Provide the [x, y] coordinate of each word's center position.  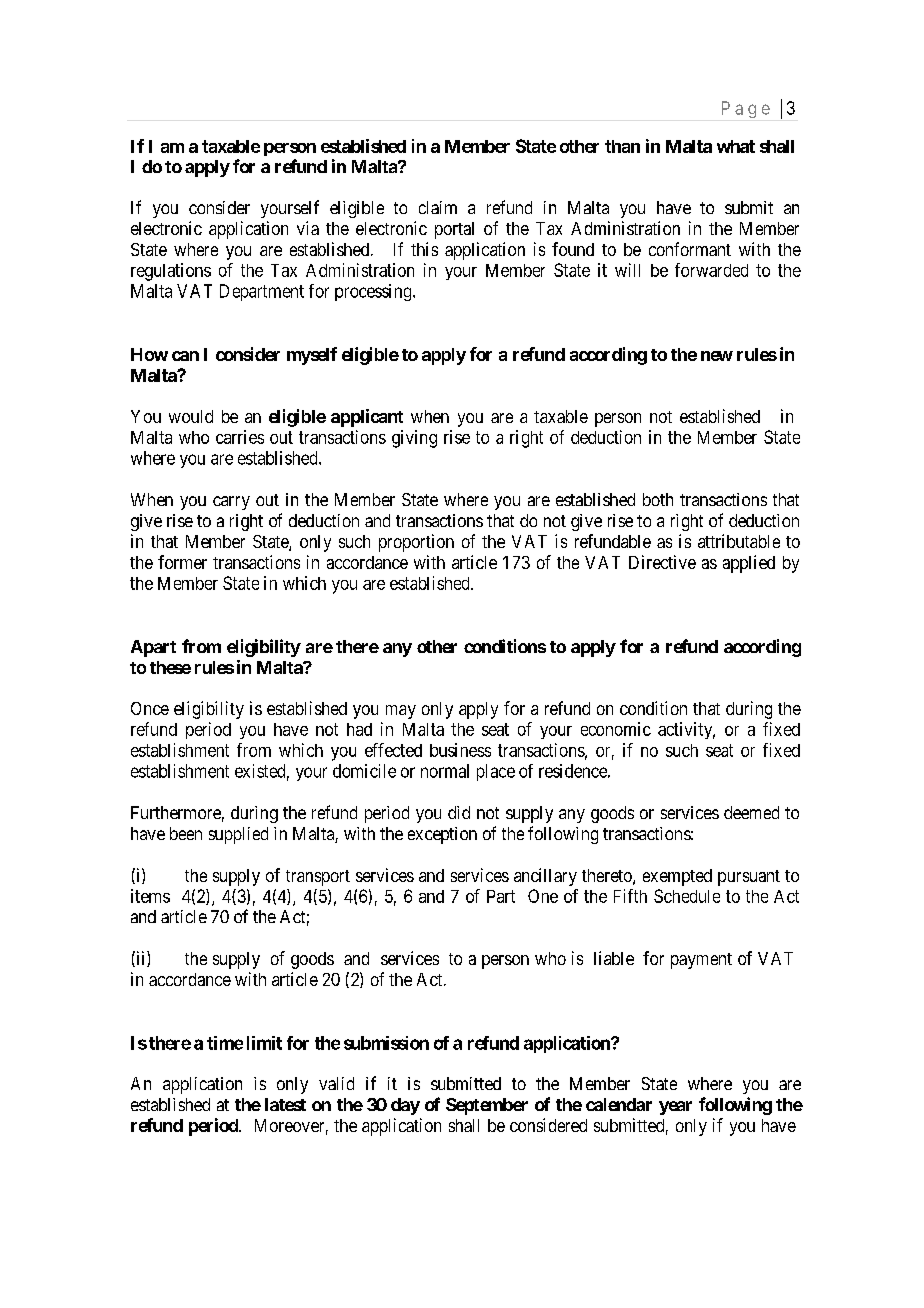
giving [414, 439]
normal [445, 771]
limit [264, 1043]
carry [231, 503]
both [658, 499]
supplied [238, 835]
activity [686, 730]
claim [438, 207]
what [736, 146]
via [308, 228]
